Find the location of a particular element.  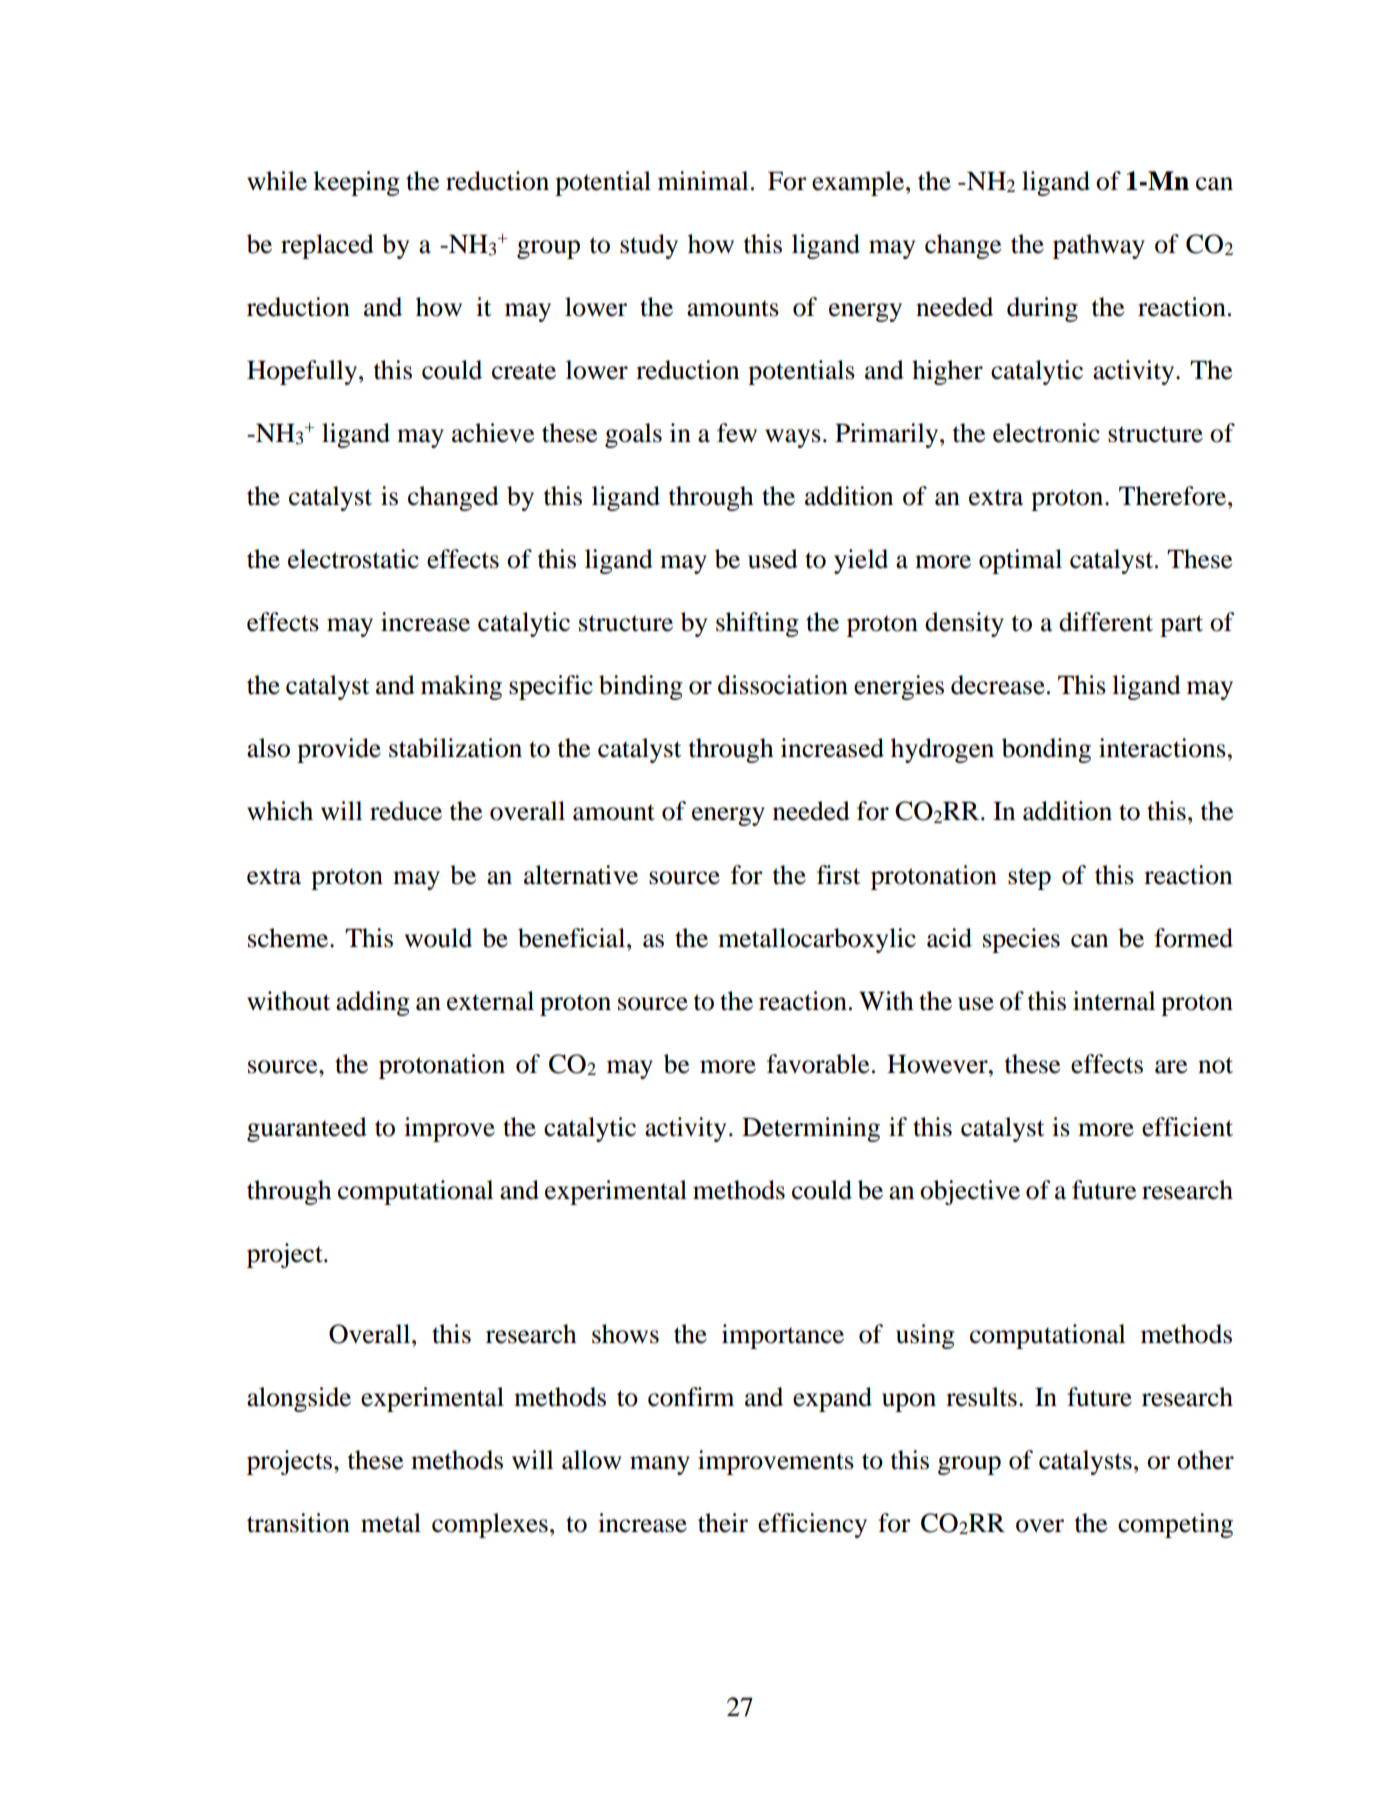

first is located at coordinates (838, 875).
